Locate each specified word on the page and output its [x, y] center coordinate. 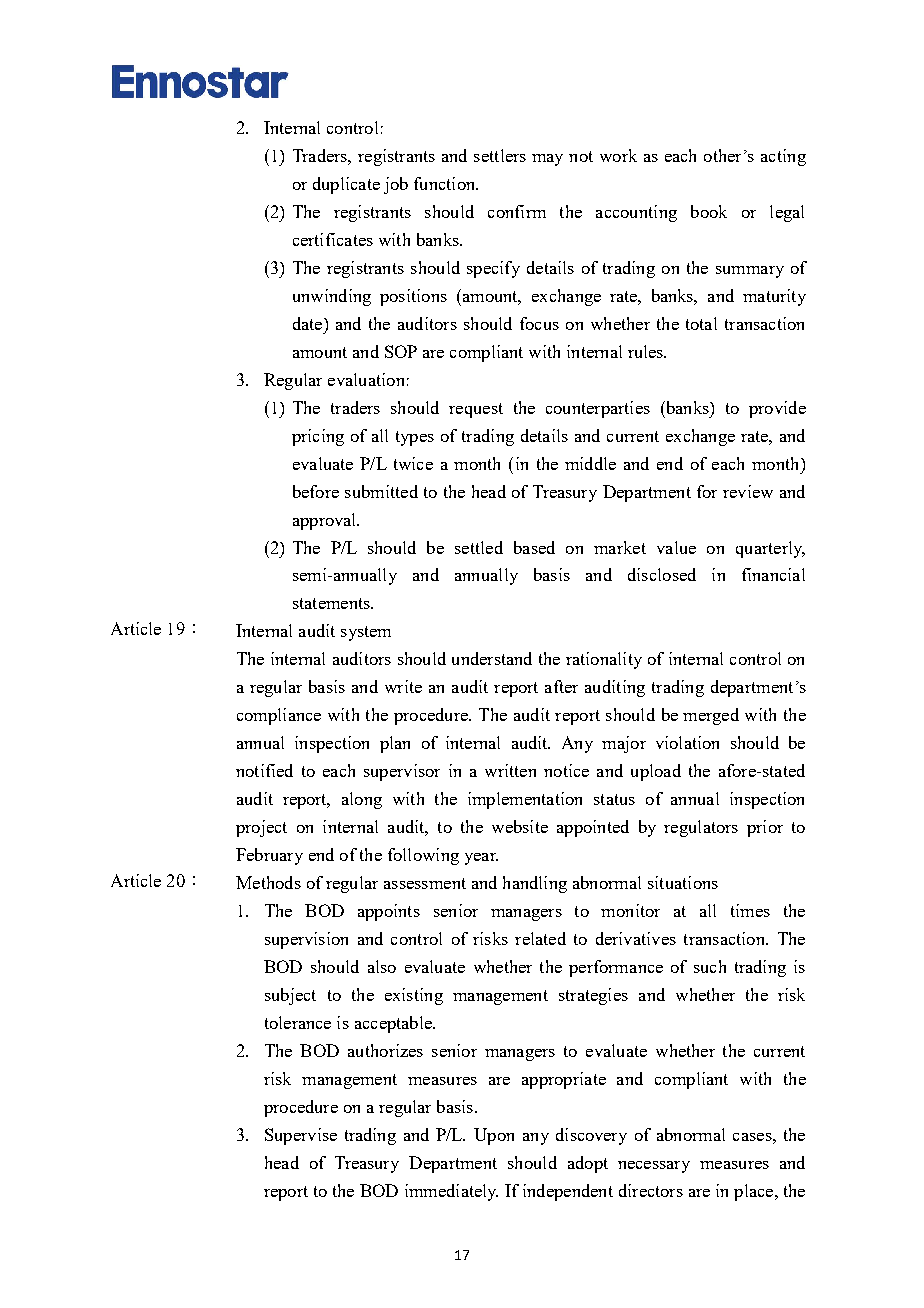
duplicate [346, 185]
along [362, 800]
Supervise [301, 1136]
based [534, 547]
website [520, 826]
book [709, 211]
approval [326, 521]
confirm [517, 211]
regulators [701, 828]
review [748, 491]
